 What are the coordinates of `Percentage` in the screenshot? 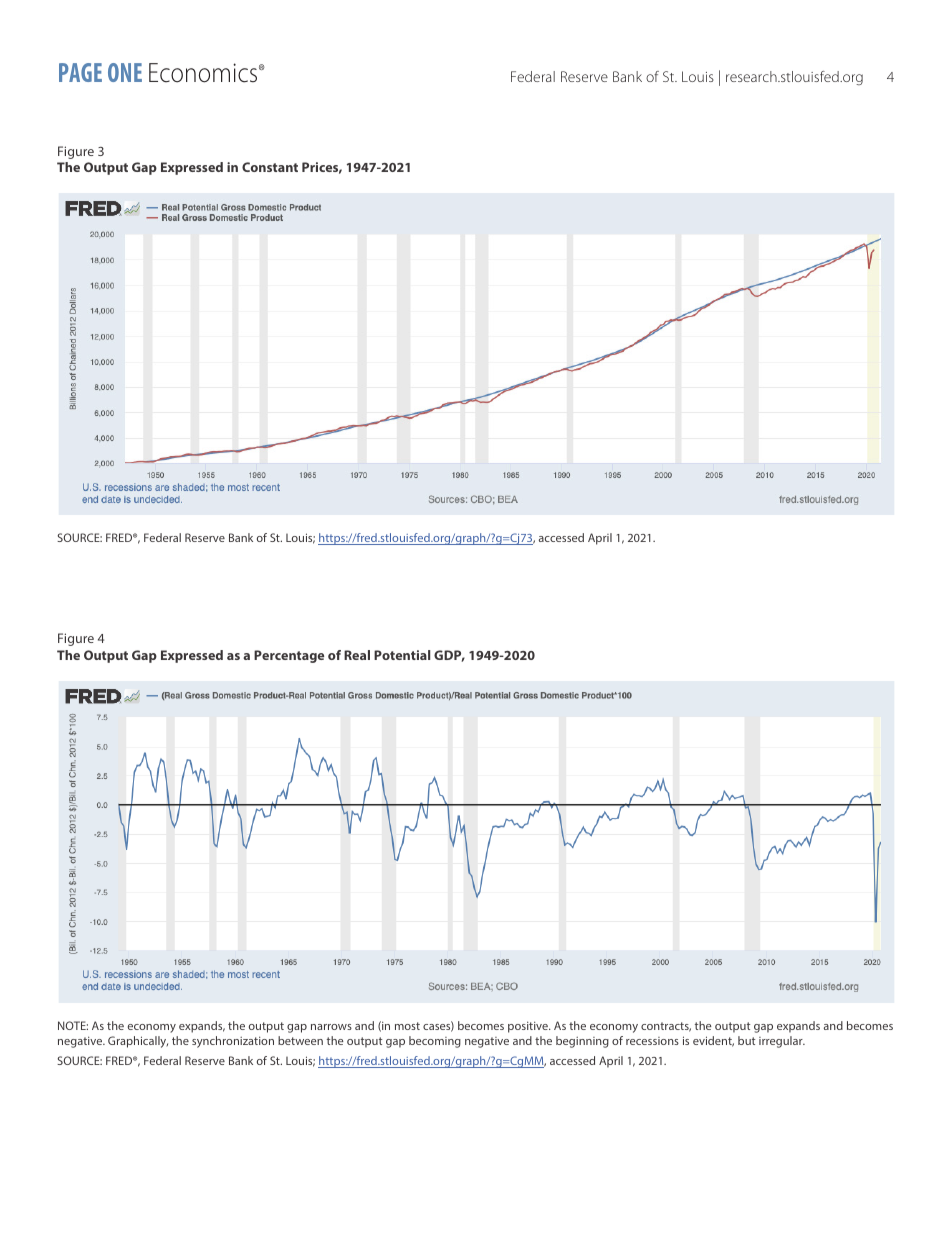 It's located at (289, 656).
